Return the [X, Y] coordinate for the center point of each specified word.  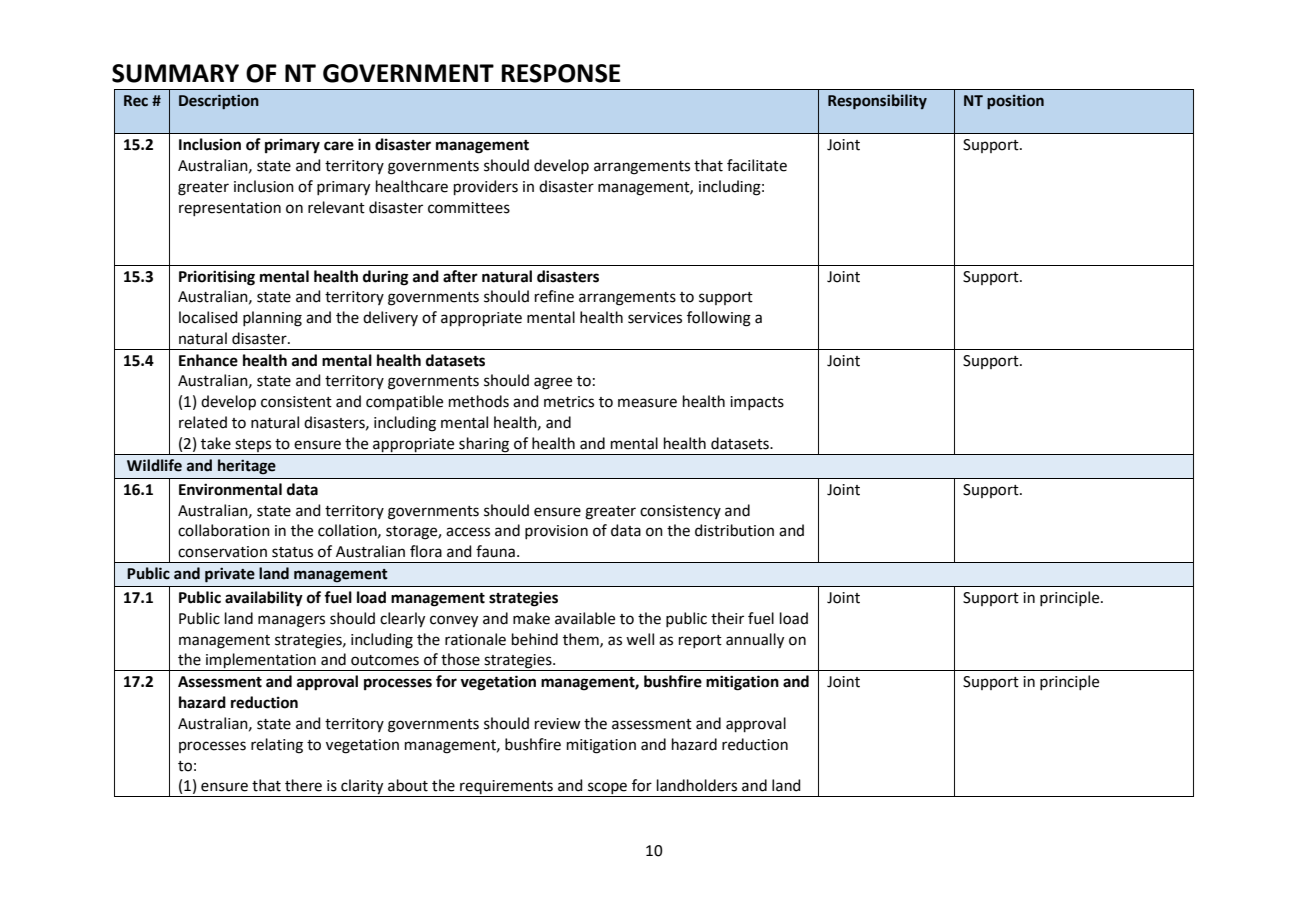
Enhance [208, 360]
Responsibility [877, 101]
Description [219, 101]
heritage [247, 467]
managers [291, 621]
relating [277, 746]
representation [230, 209]
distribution [734, 530]
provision [556, 532]
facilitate [757, 165]
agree [553, 383]
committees [469, 208]
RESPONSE [560, 73]
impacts [757, 403]
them [582, 640]
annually [755, 641]
